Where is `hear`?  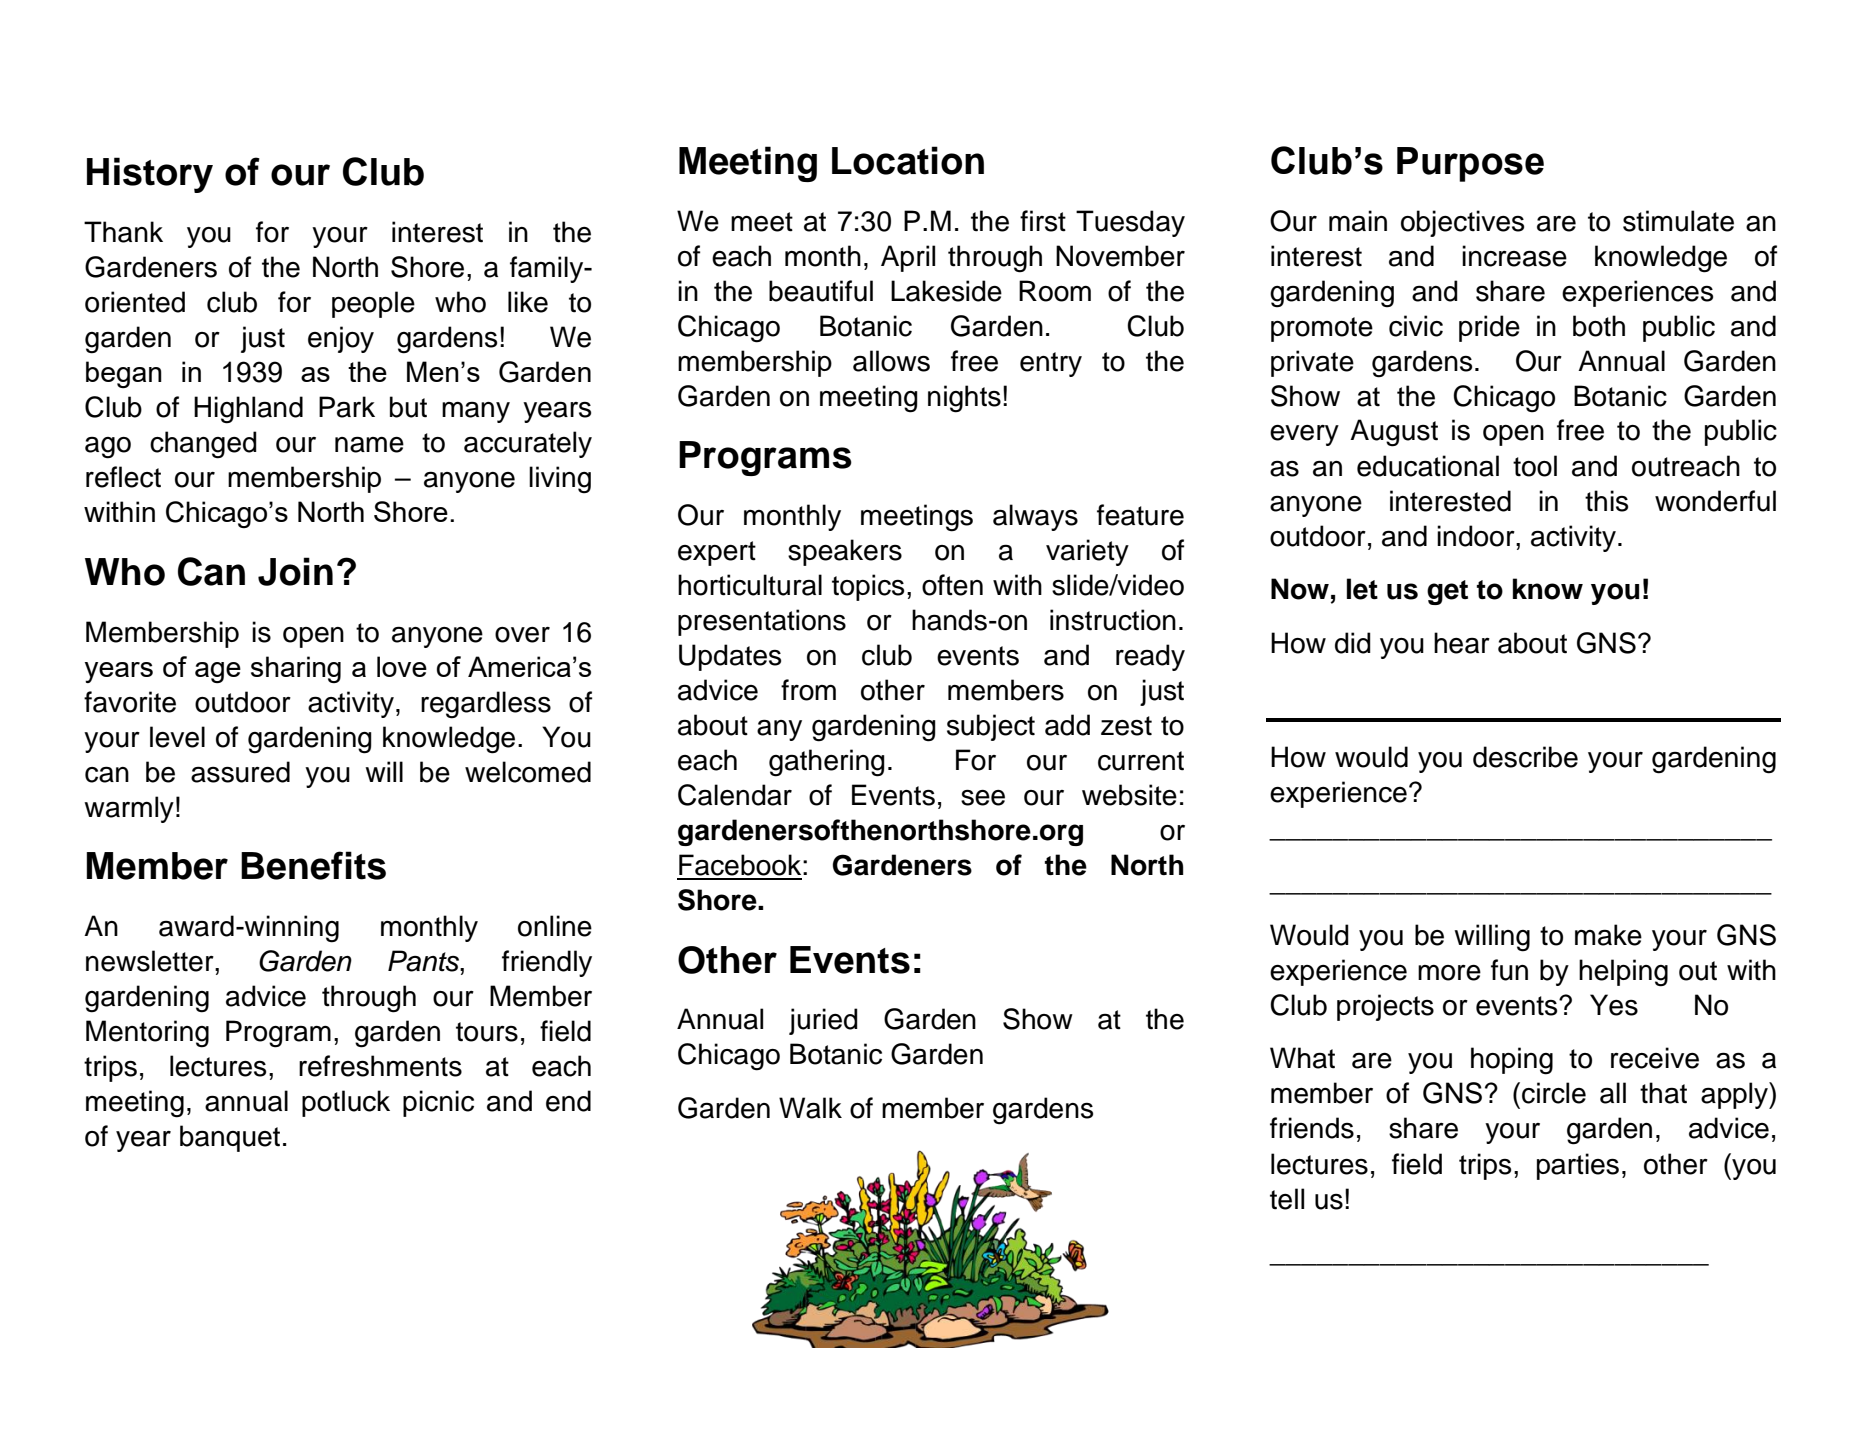
hear is located at coordinates (1462, 643).
